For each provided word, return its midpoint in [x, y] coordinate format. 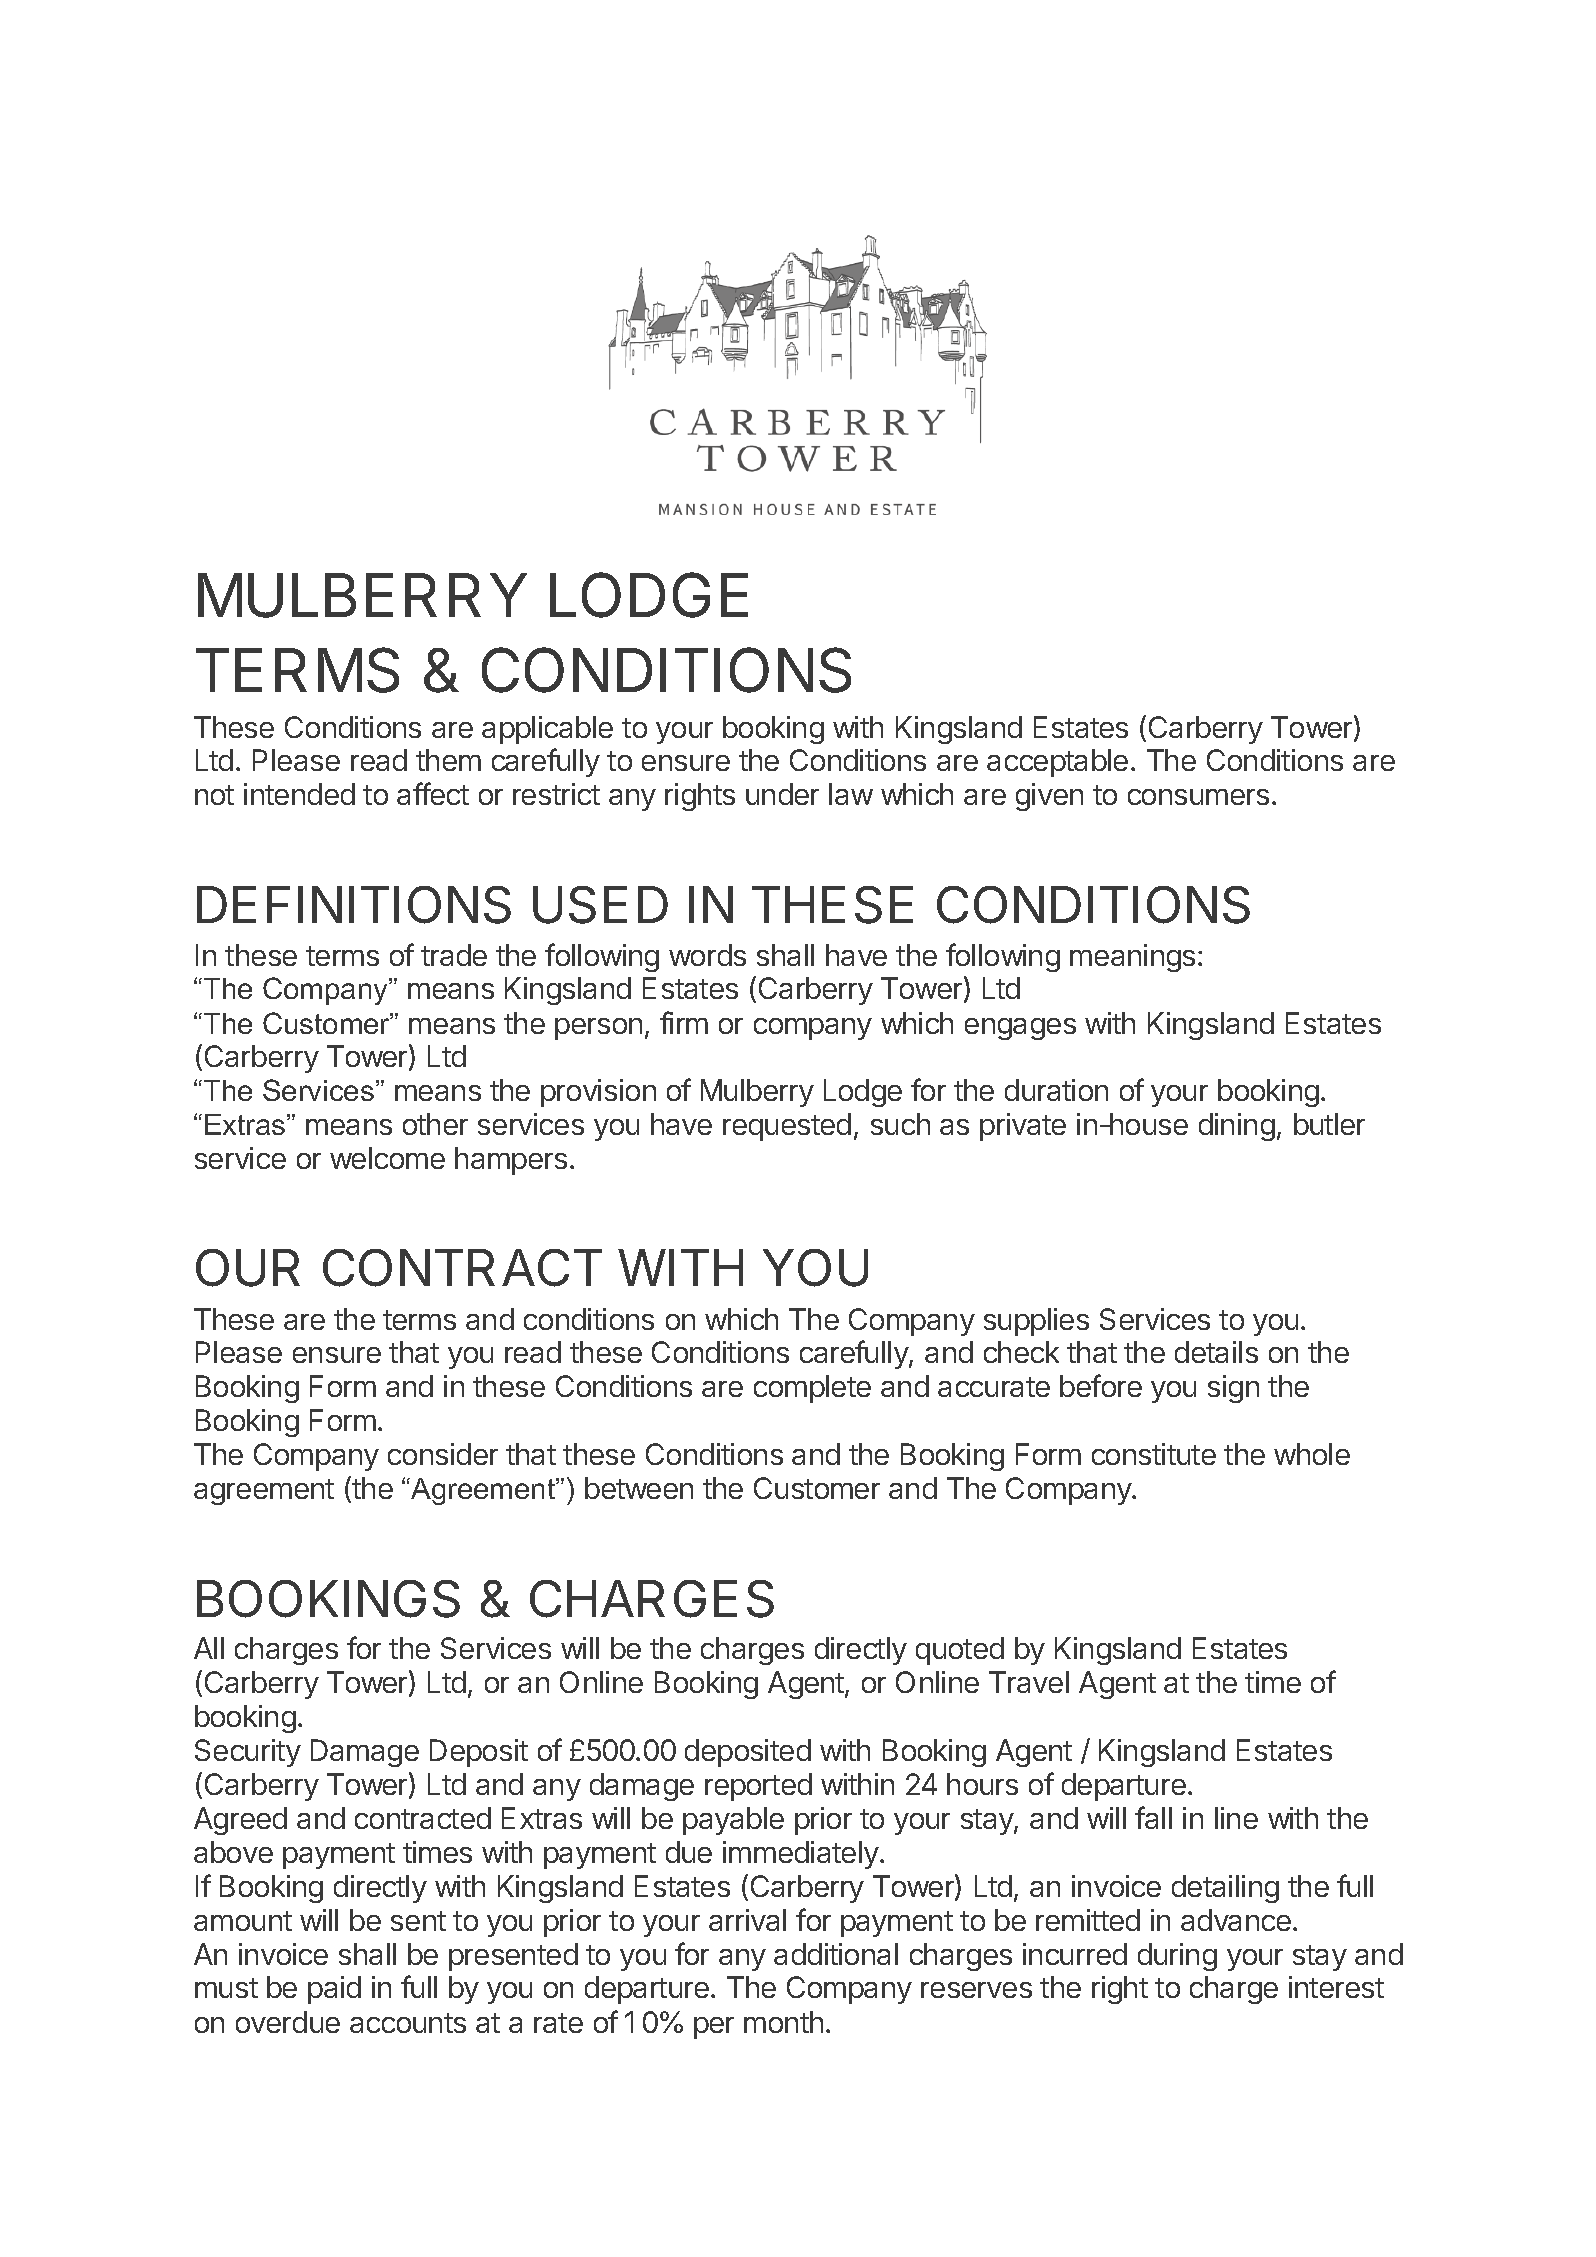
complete [812, 1389]
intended [299, 794]
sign [1233, 1389]
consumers [1198, 797]
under [782, 794]
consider [443, 1454]
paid [334, 1990]
